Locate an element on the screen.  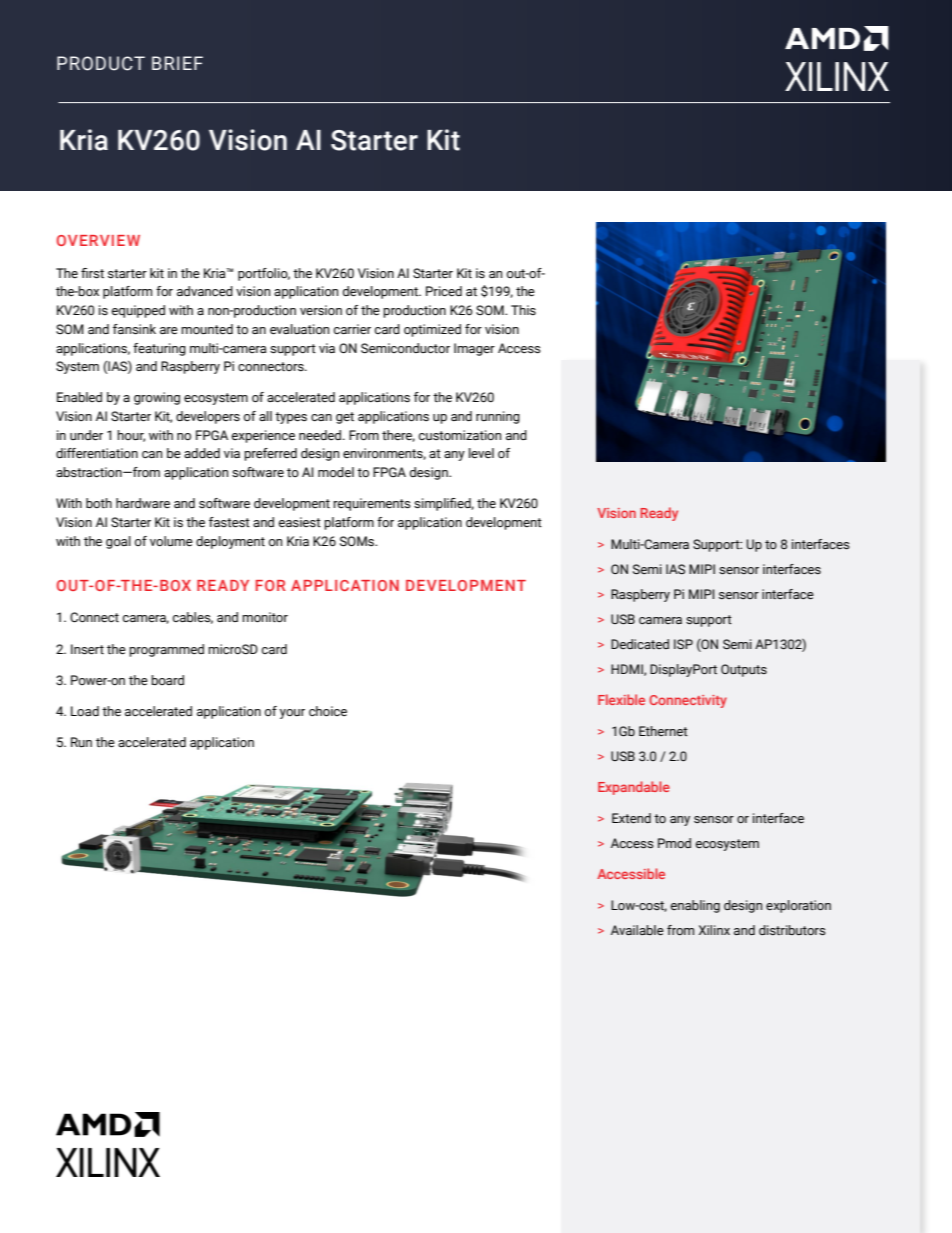
This is located at coordinates (523, 310).
